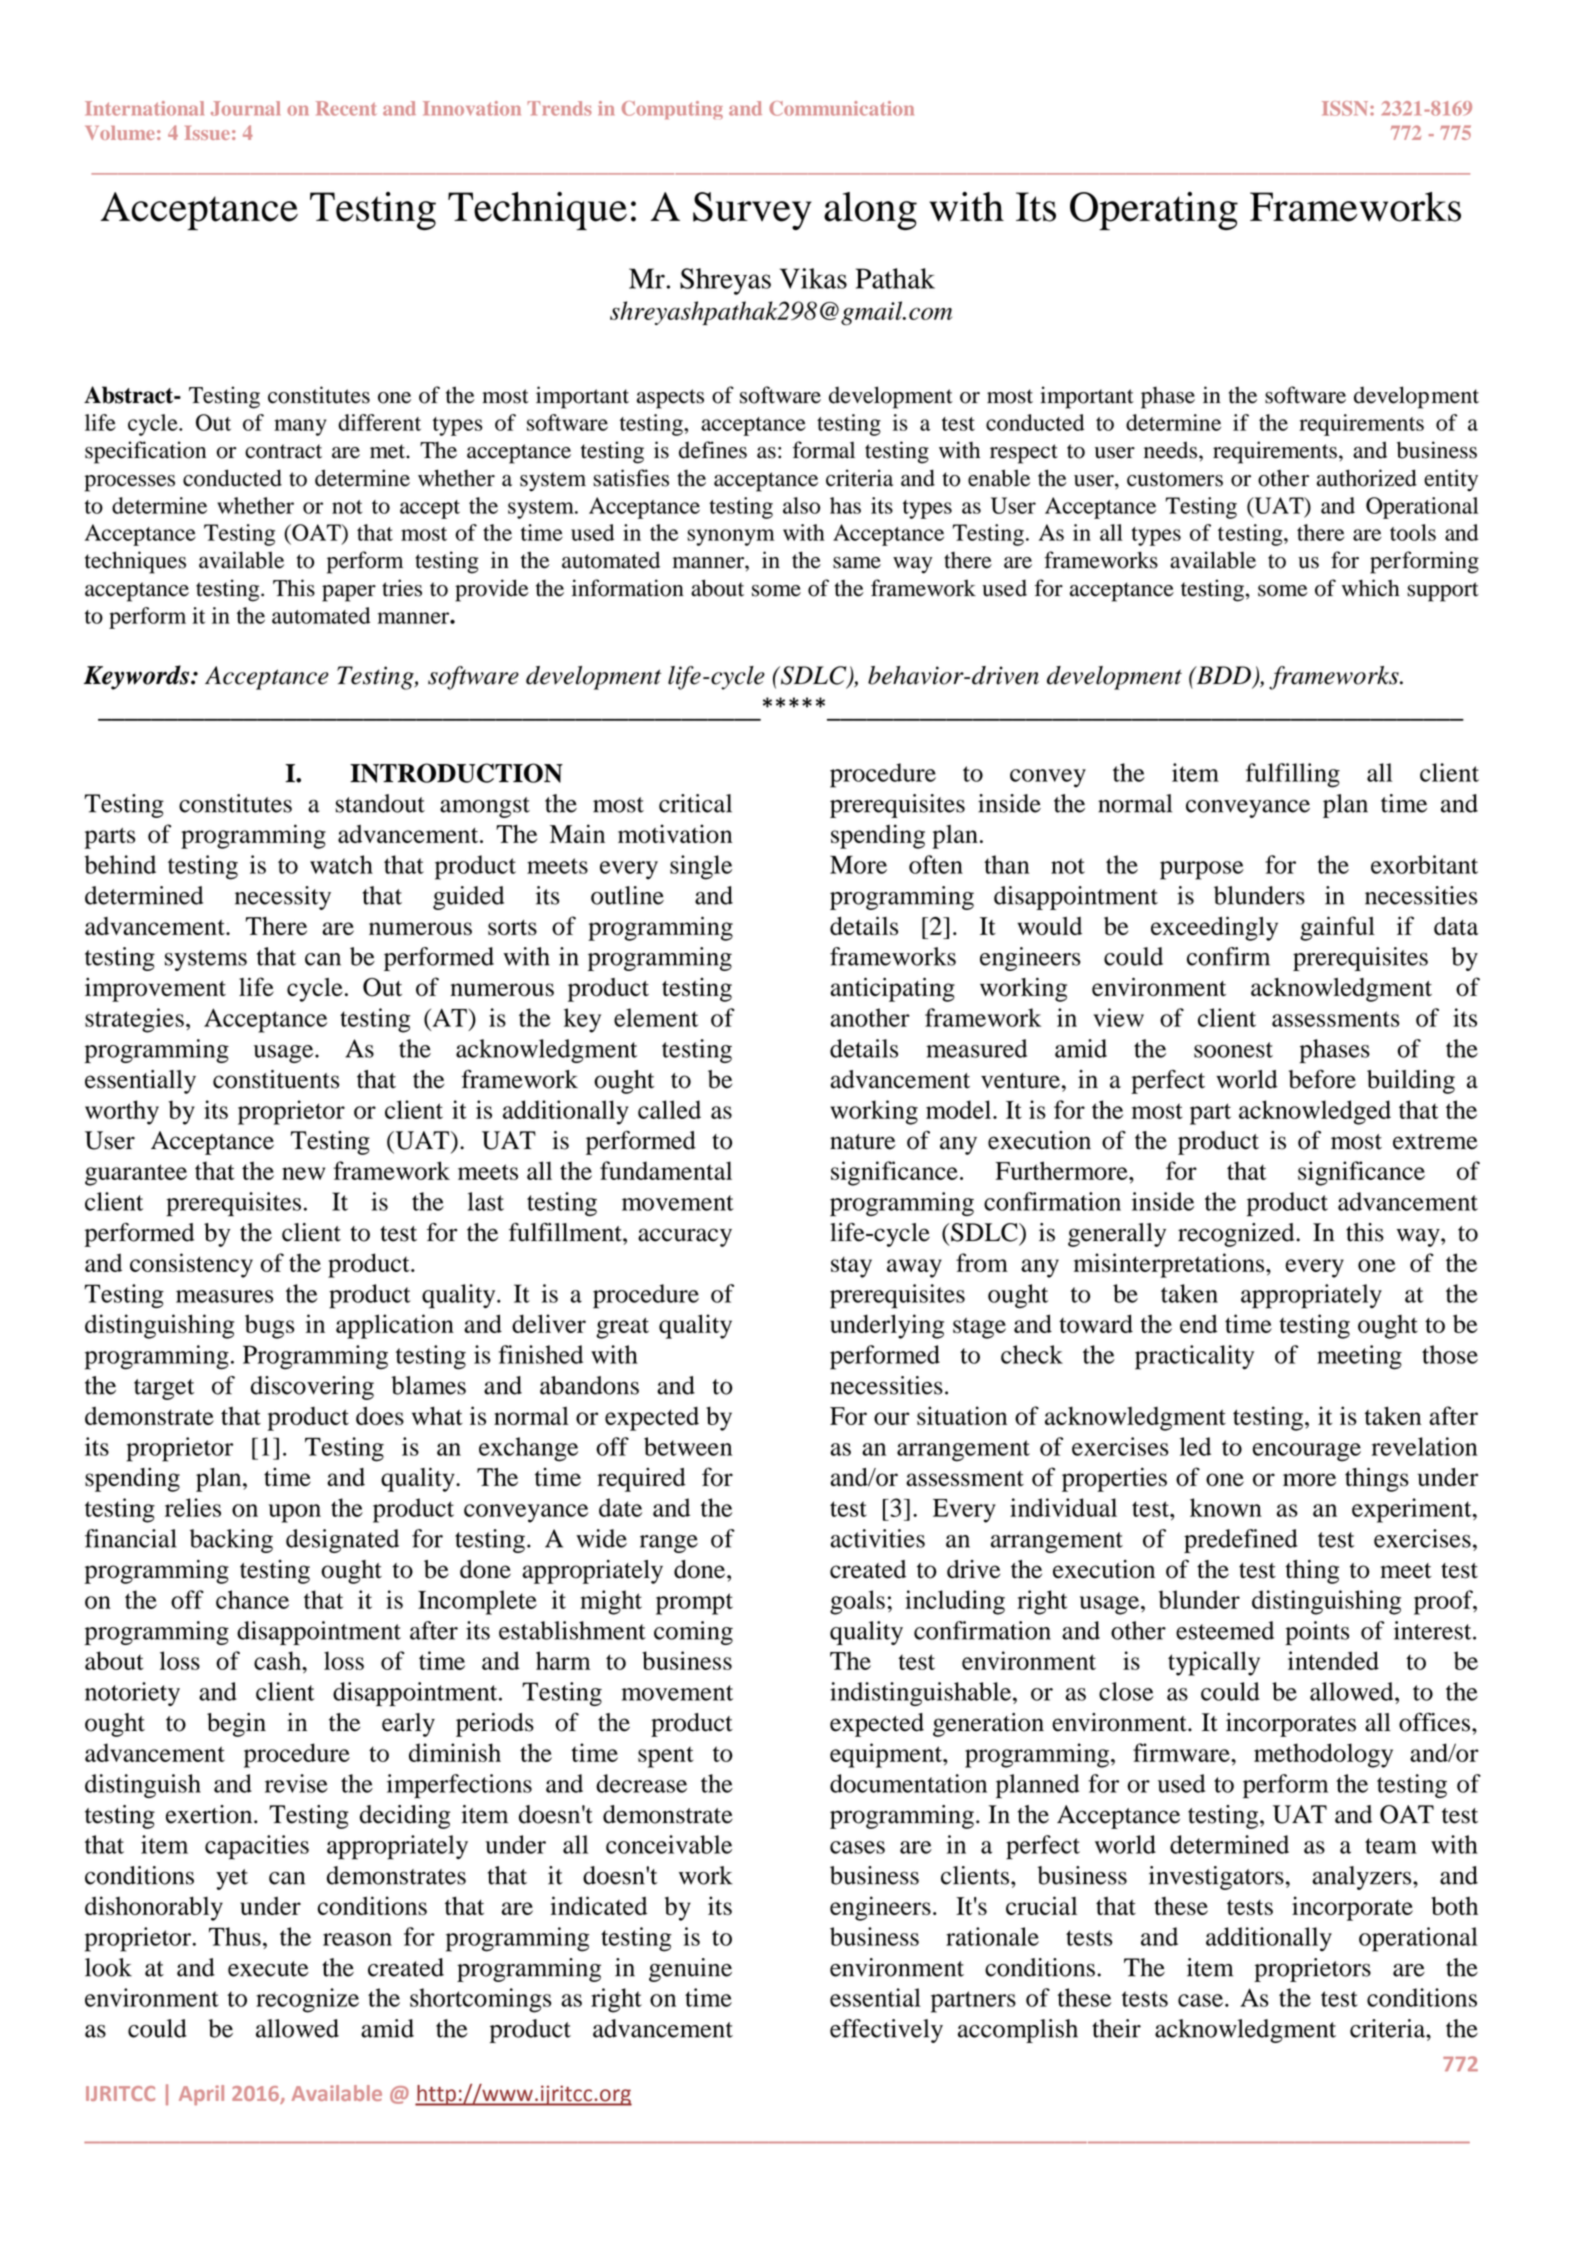  What do you see at coordinates (1293, 775) in the screenshot?
I see `fulfilling` at bounding box center [1293, 775].
